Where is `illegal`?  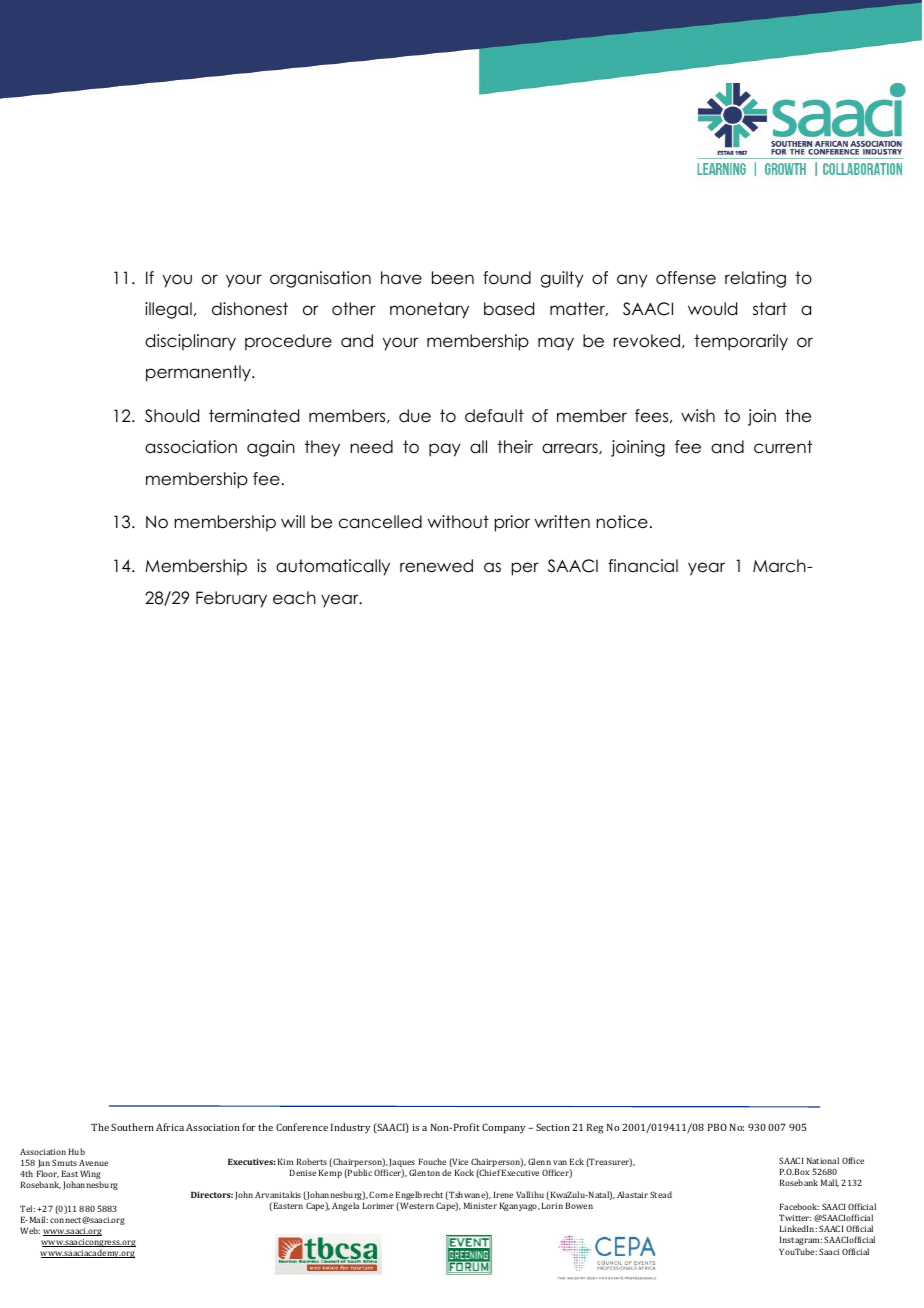
illegal is located at coordinates (168, 310).
